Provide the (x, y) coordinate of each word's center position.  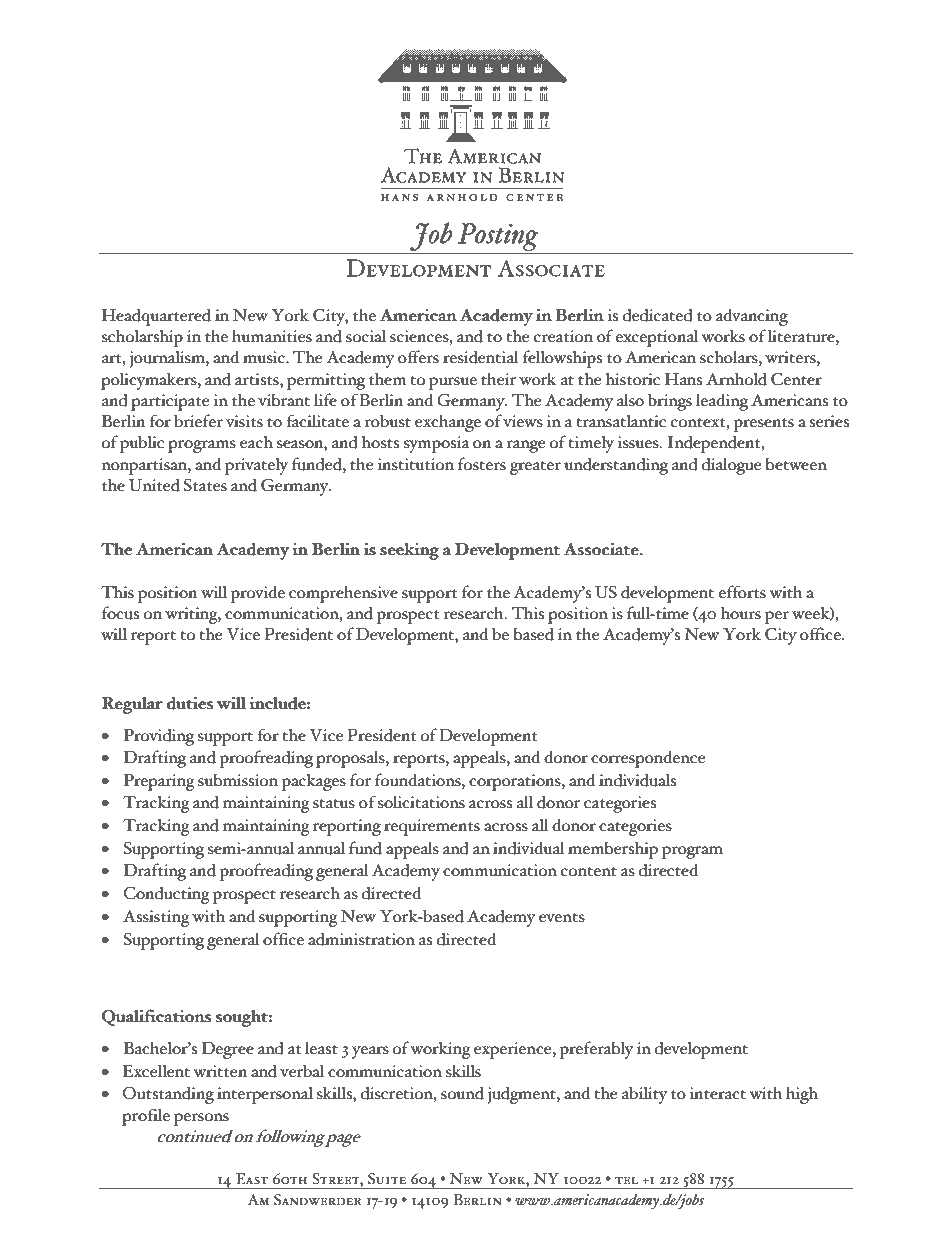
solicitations (421, 802)
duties (190, 703)
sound (462, 1093)
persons (201, 1119)
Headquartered (156, 317)
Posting (498, 237)
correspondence (648, 759)
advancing (752, 317)
